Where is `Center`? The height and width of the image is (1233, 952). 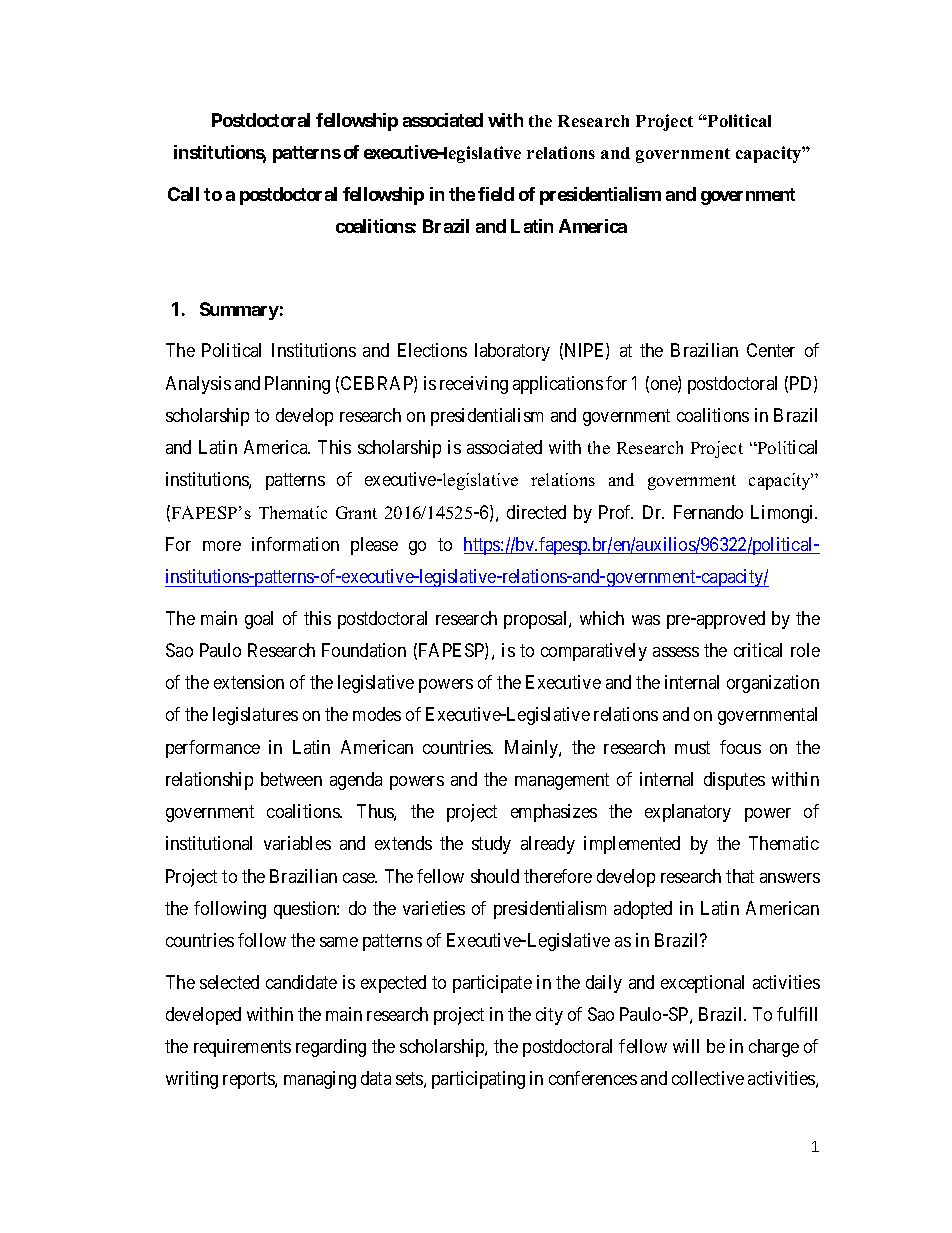 Center is located at coordinates (771, 350).
